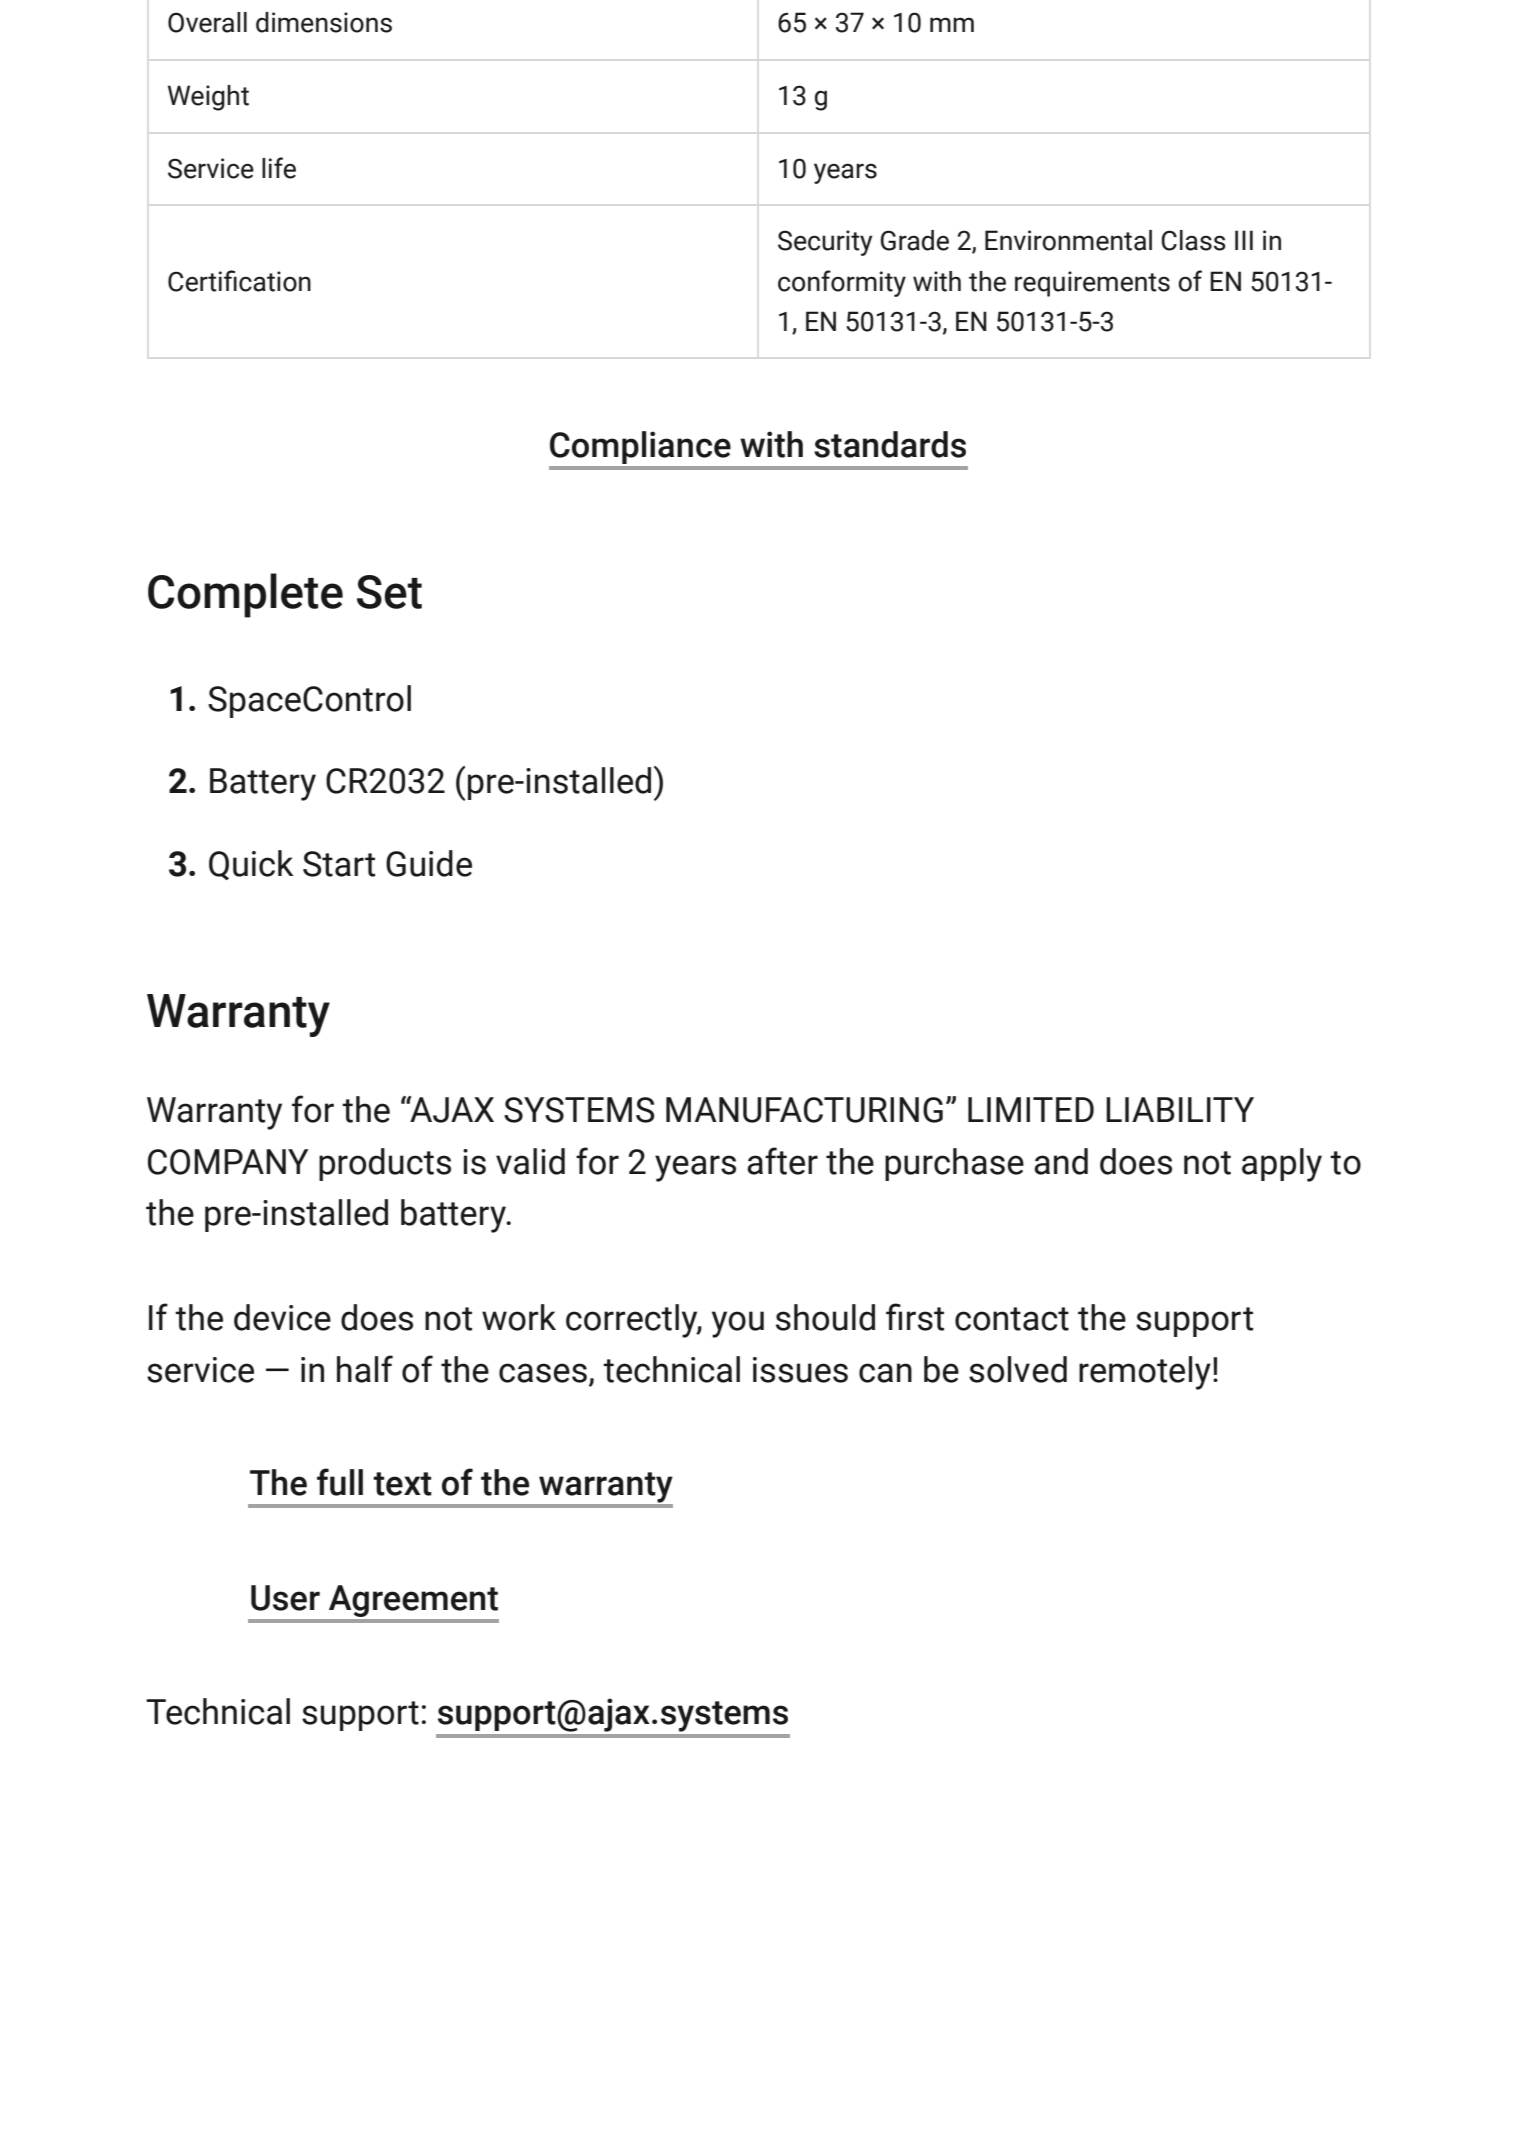 This page has height=2145, width=1516. Describe the element at coordinates (385, 1164) in the page. I see `products` at that location.
